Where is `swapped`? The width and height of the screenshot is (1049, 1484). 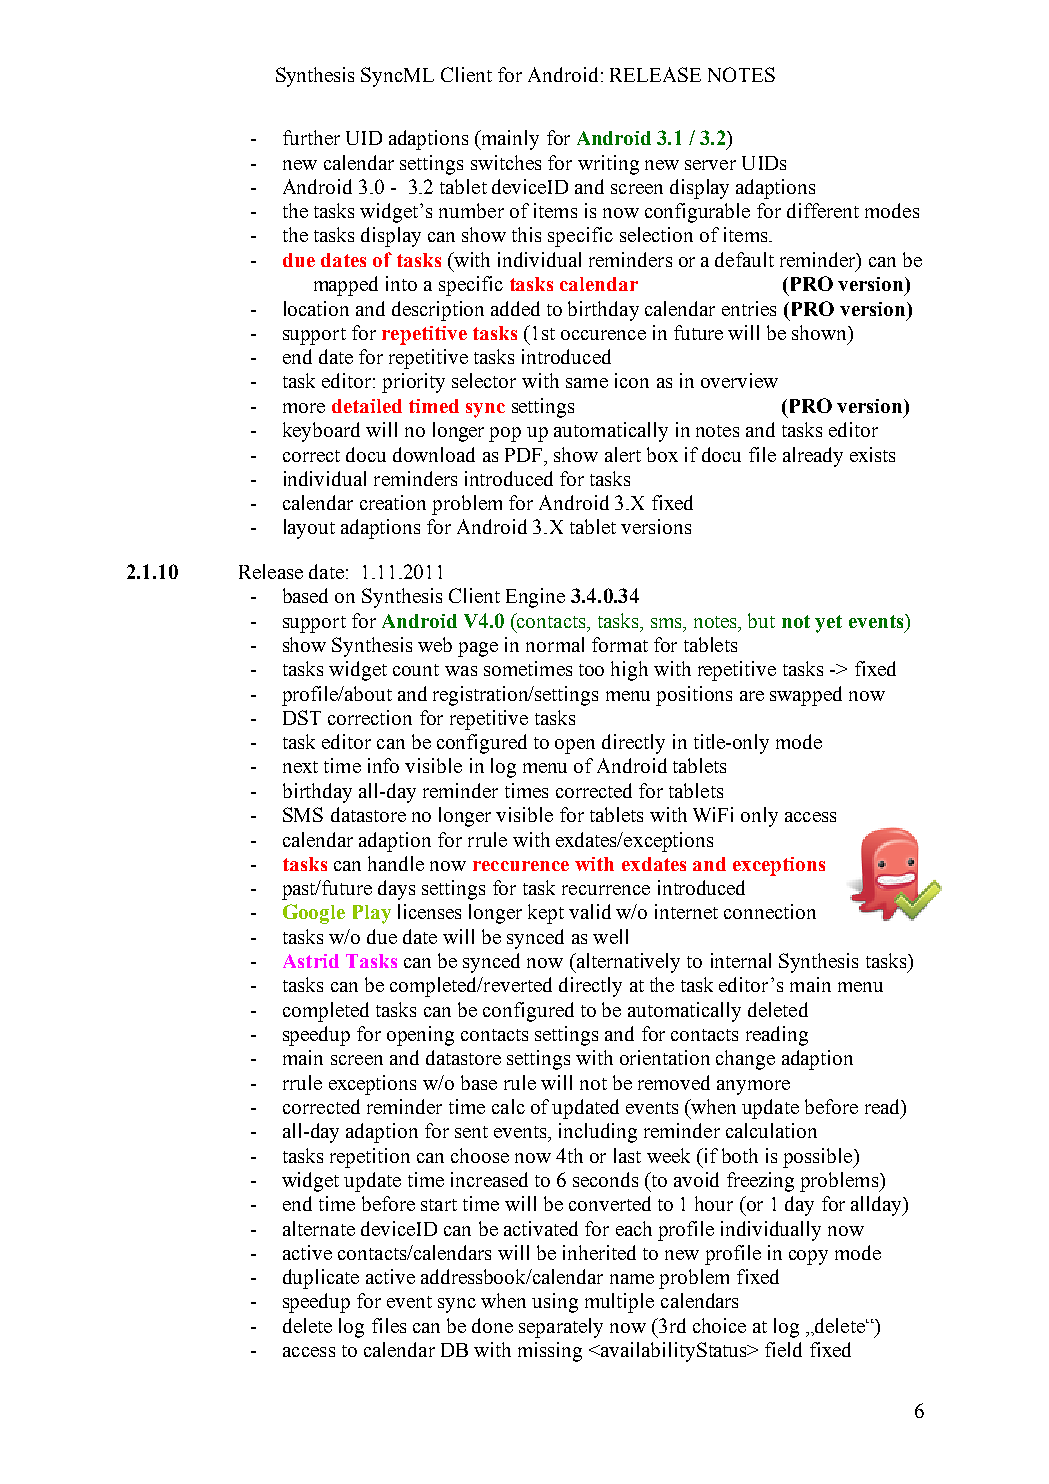
swapped is located at coordinates (806, 696).
